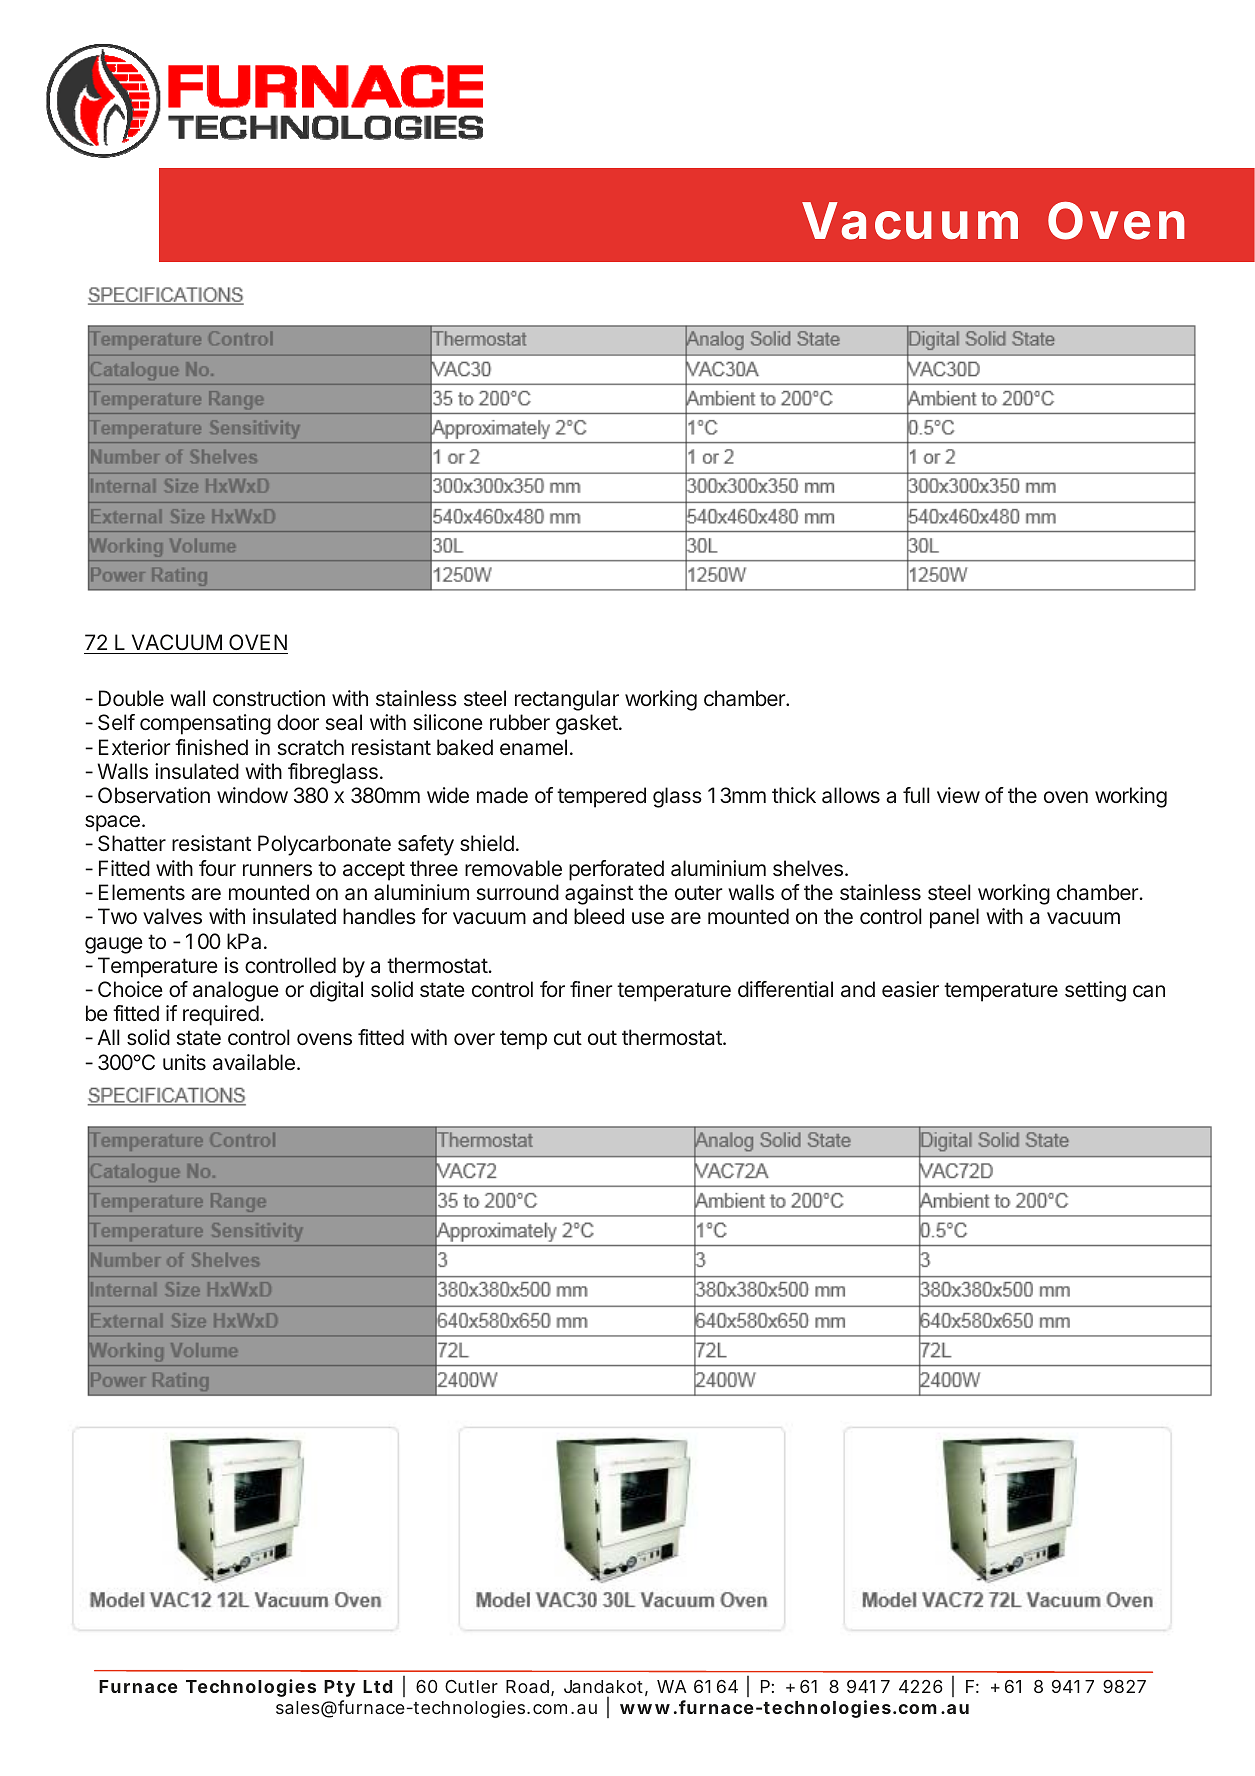  I want to click on Cutler, so click(471, 1686).
